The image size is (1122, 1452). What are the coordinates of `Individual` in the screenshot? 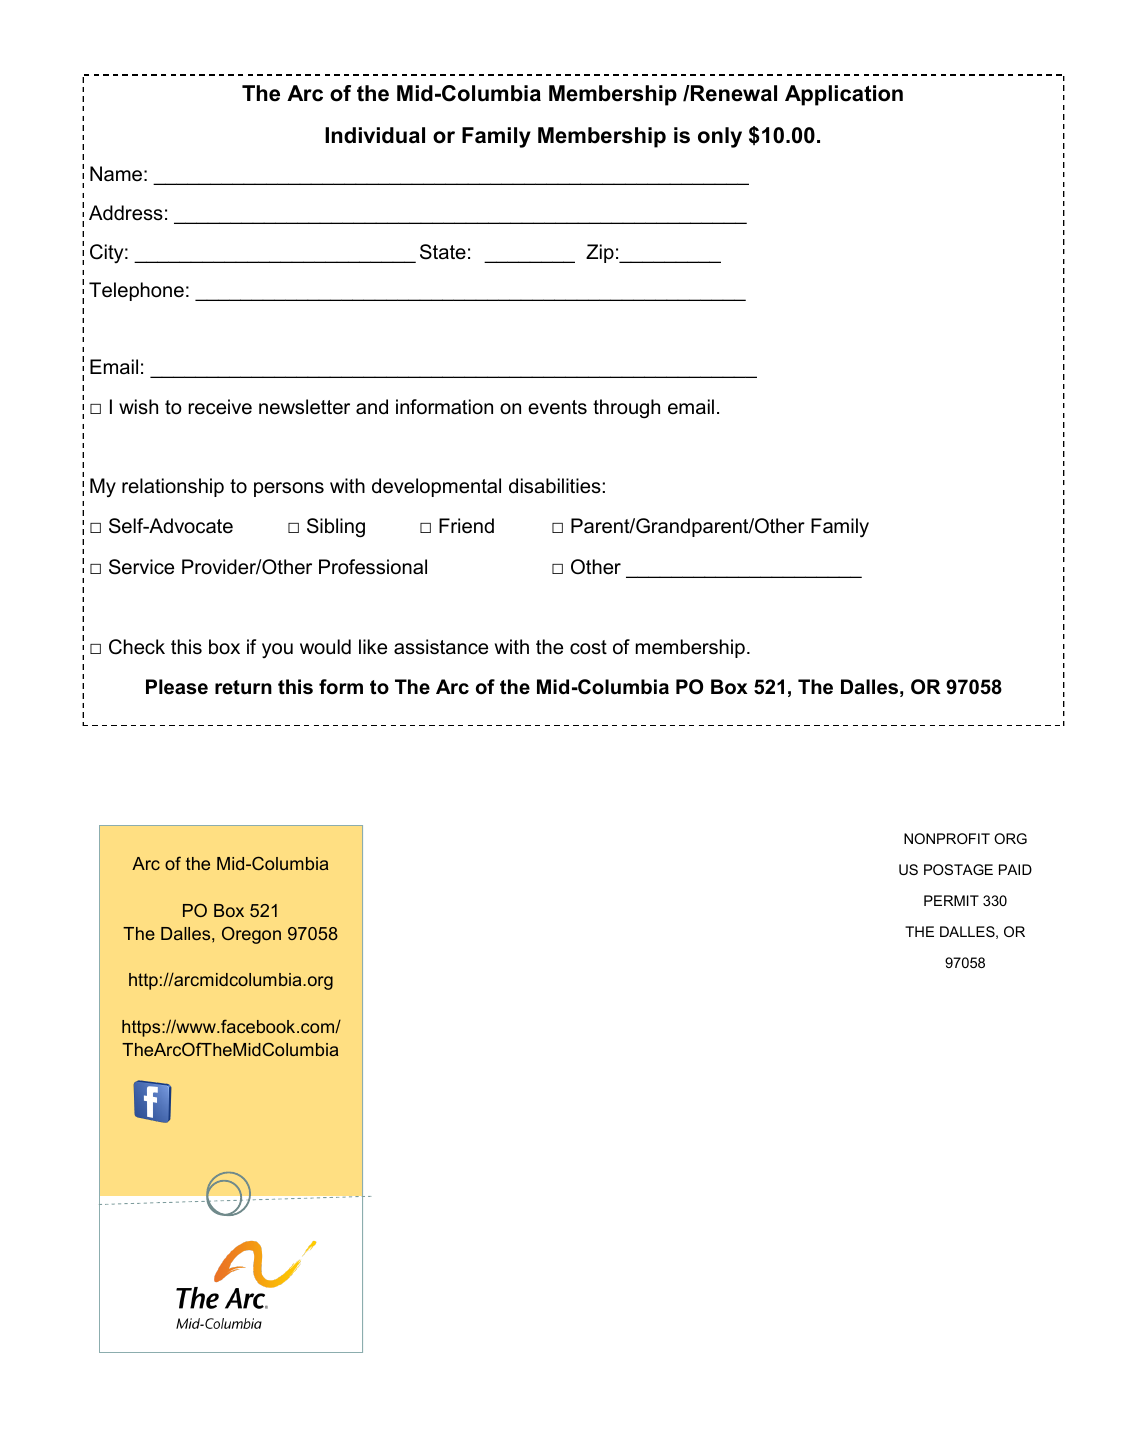 It's located at (375, 135).
